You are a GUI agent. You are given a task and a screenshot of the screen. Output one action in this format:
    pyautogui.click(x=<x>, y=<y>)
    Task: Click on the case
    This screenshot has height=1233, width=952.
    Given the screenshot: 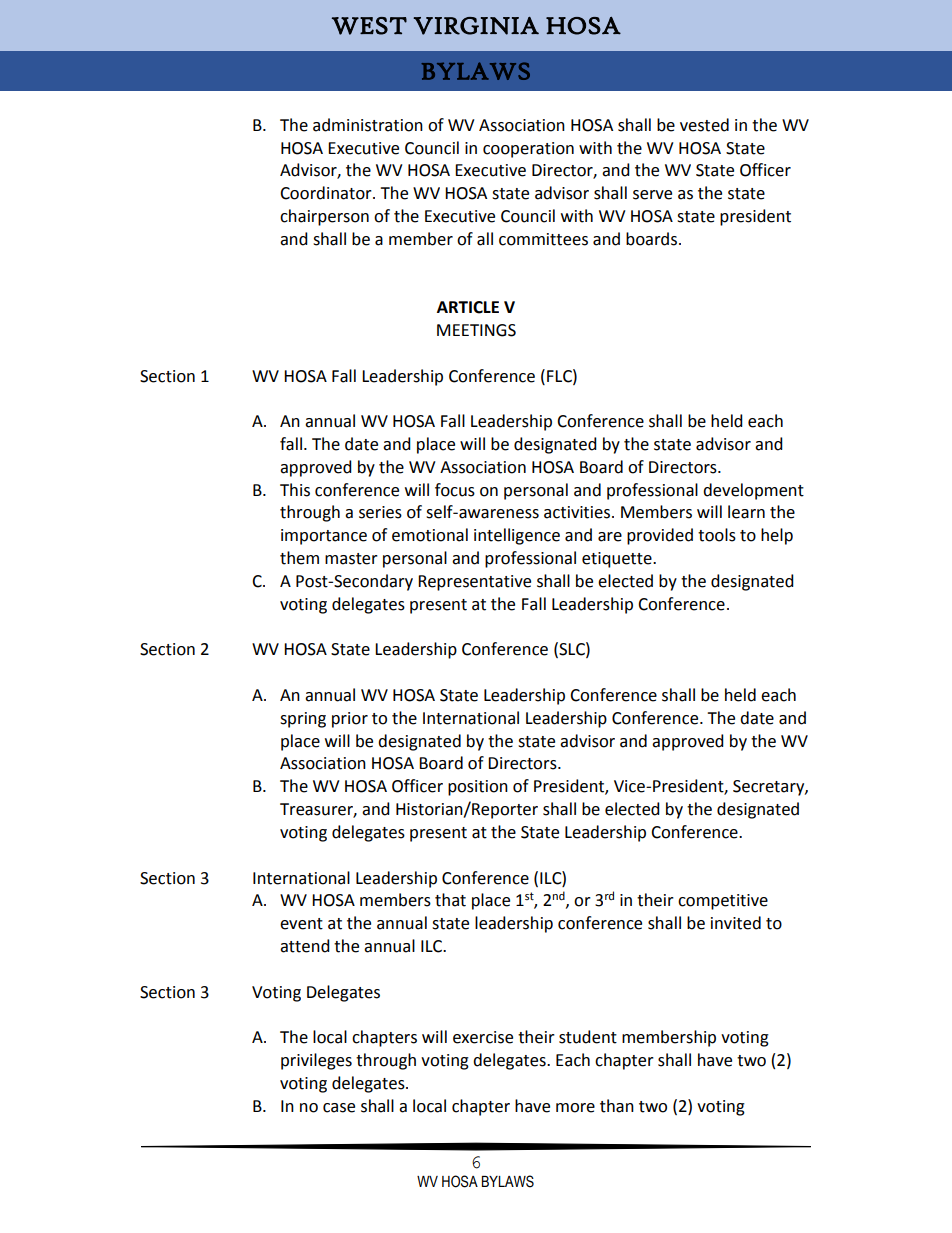 What is the action you would take?
    pyautogui.click(x=339, y=1108)
